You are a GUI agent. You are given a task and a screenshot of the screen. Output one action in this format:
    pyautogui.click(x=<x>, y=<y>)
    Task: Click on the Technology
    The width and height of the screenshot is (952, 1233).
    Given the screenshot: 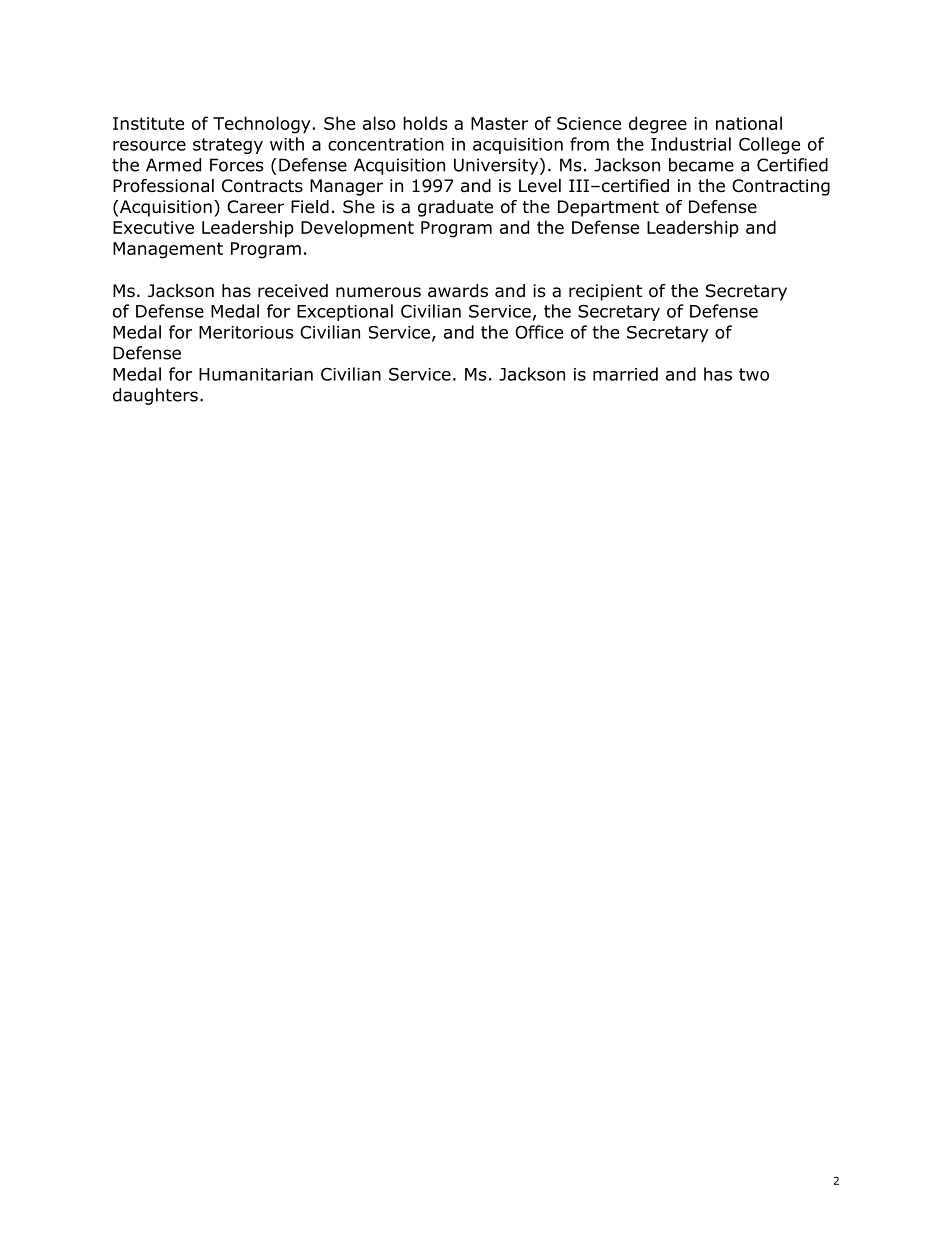 What is the action you would take?
    pyautogui.click(x=261, y=125)
